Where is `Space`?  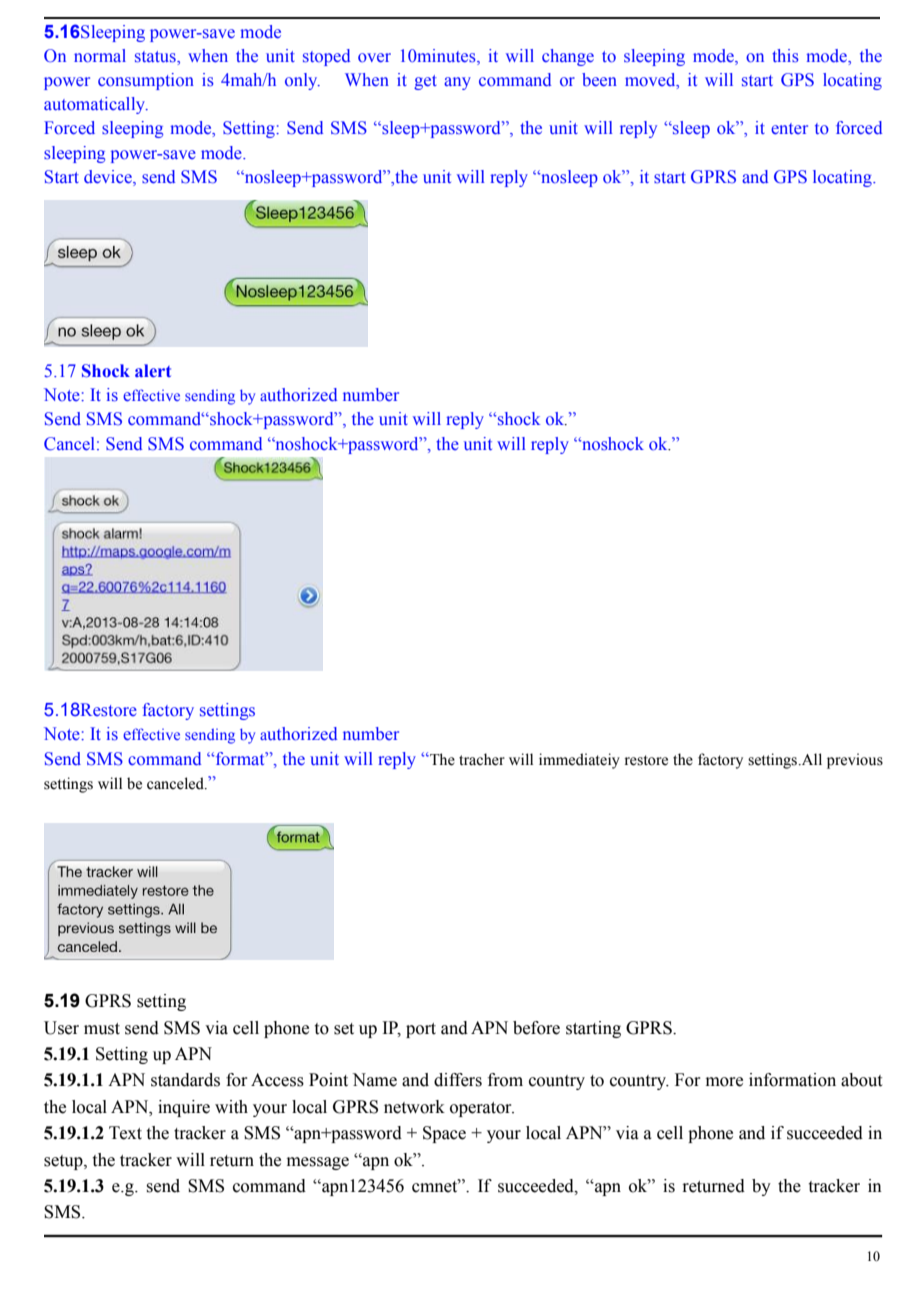
Space is located at coordinates (444, 1134).
